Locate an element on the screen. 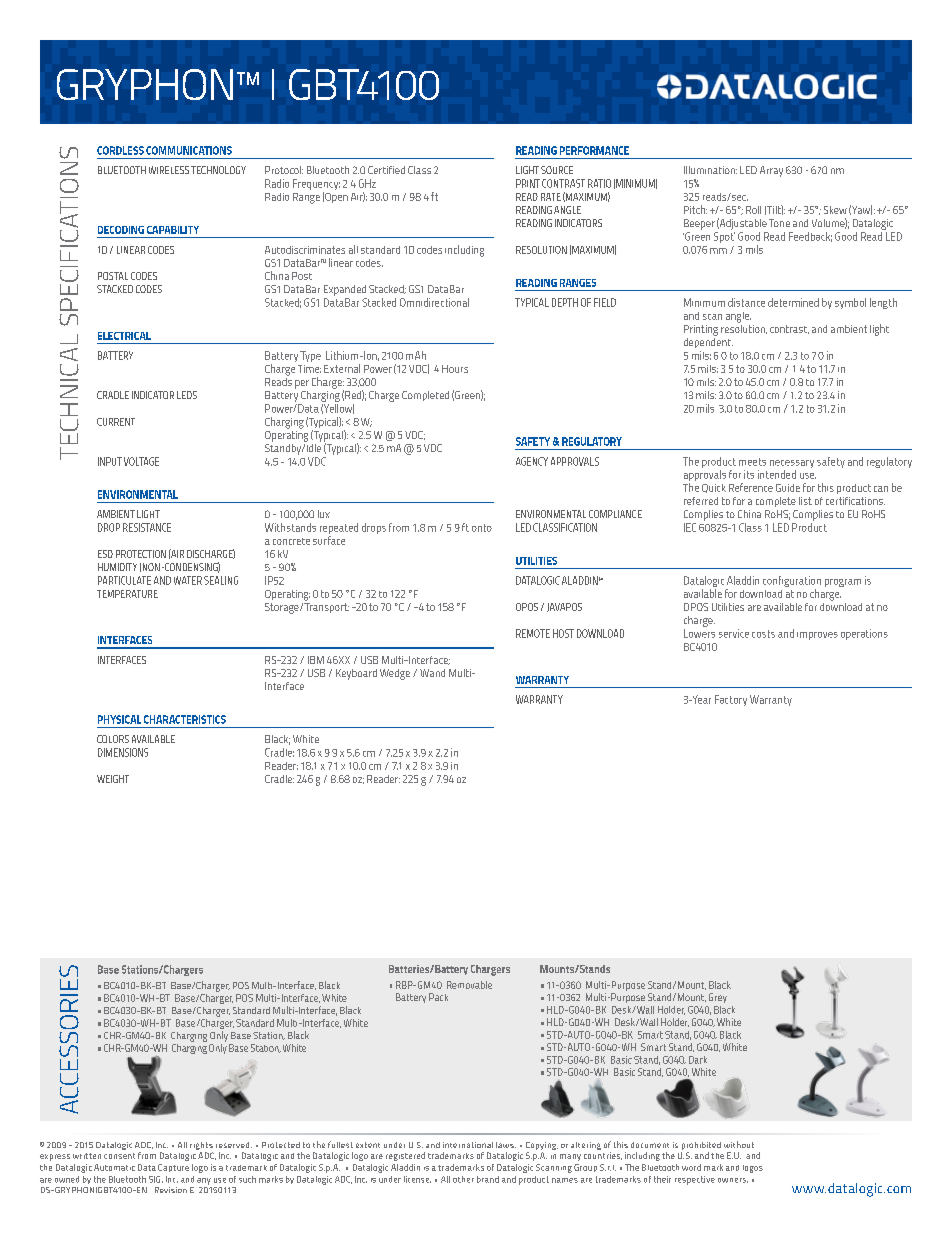  WEIGHT is located at coordinates (113, 779).
